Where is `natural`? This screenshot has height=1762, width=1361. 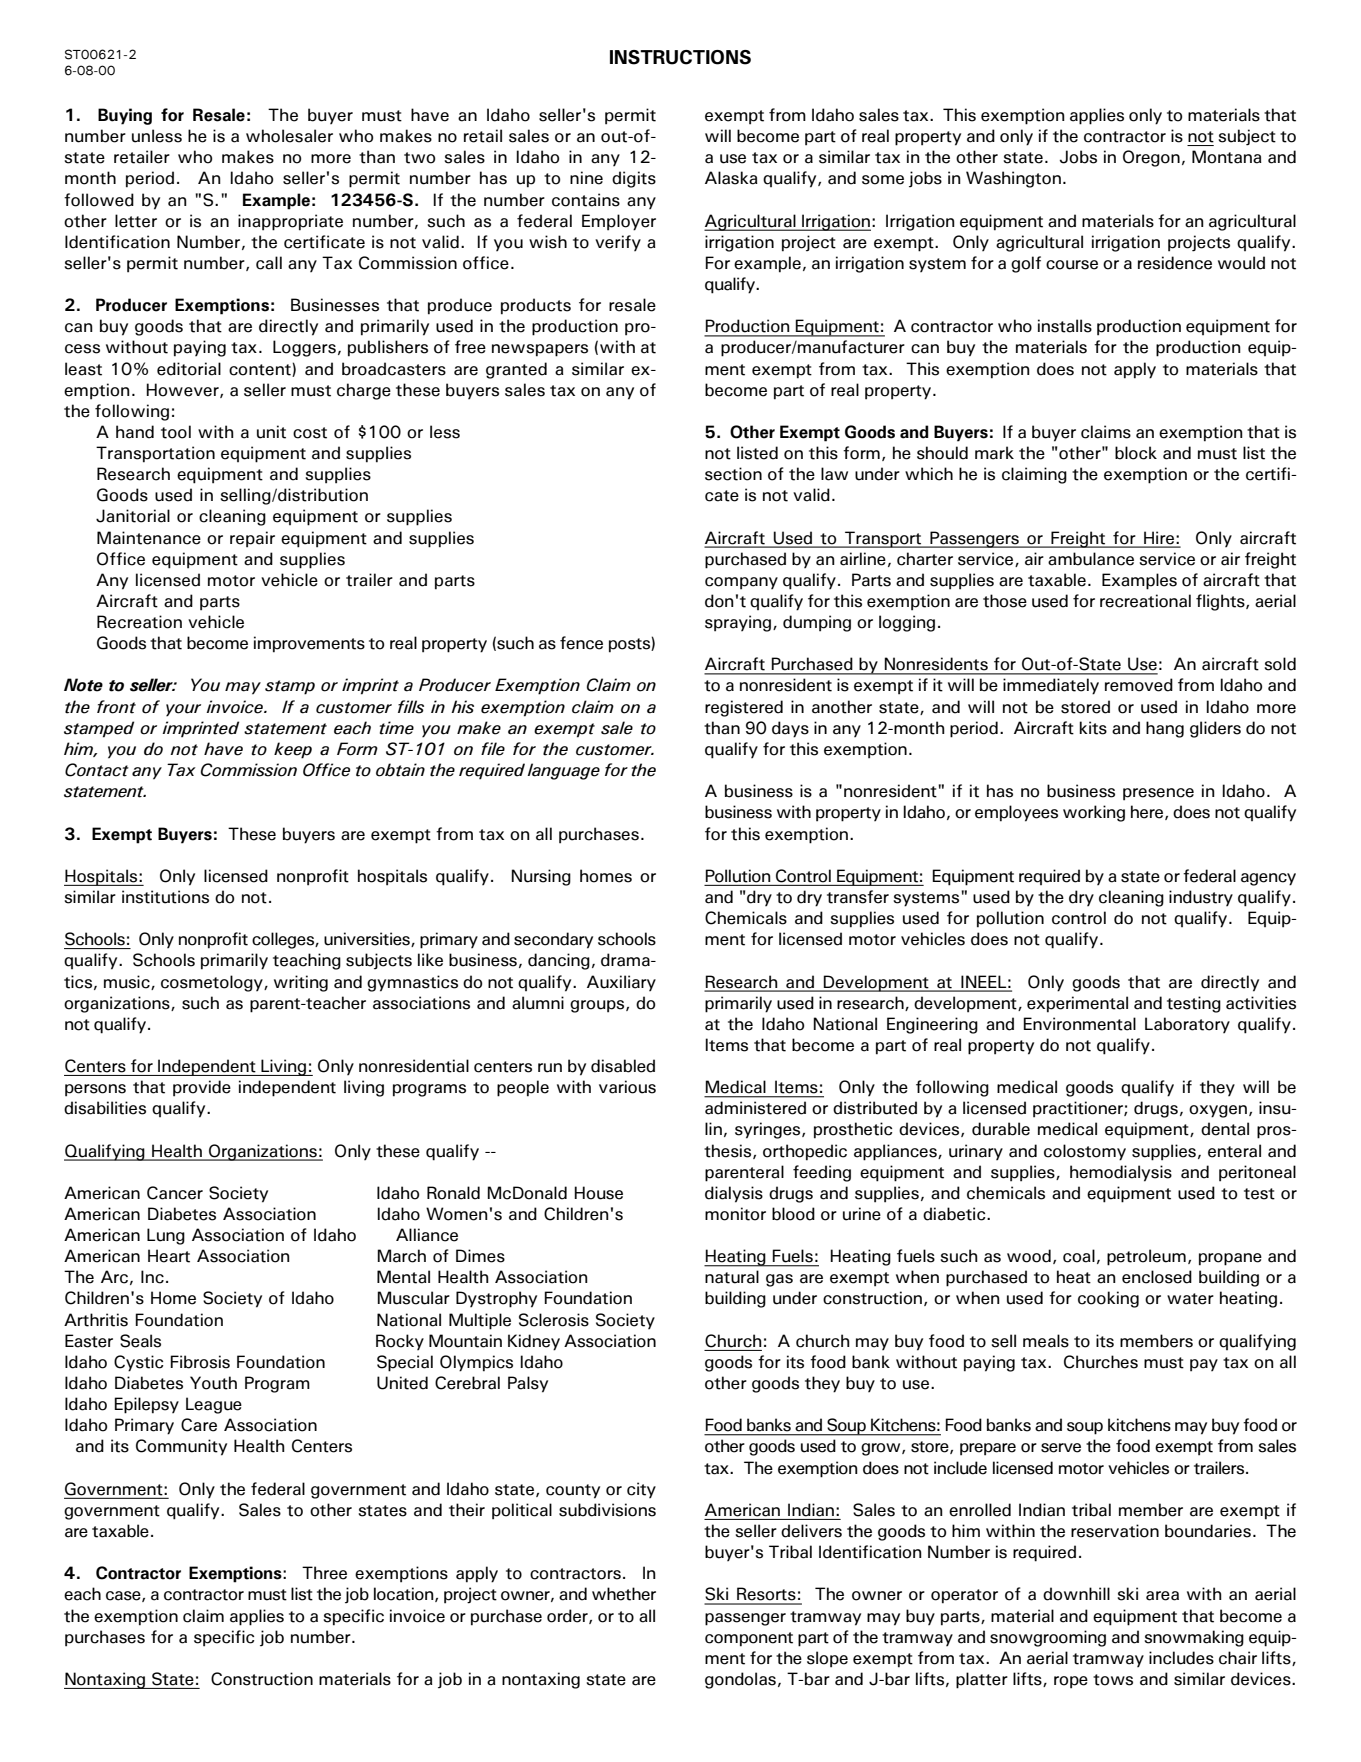
natural is located at coordinates (732, 1277).
